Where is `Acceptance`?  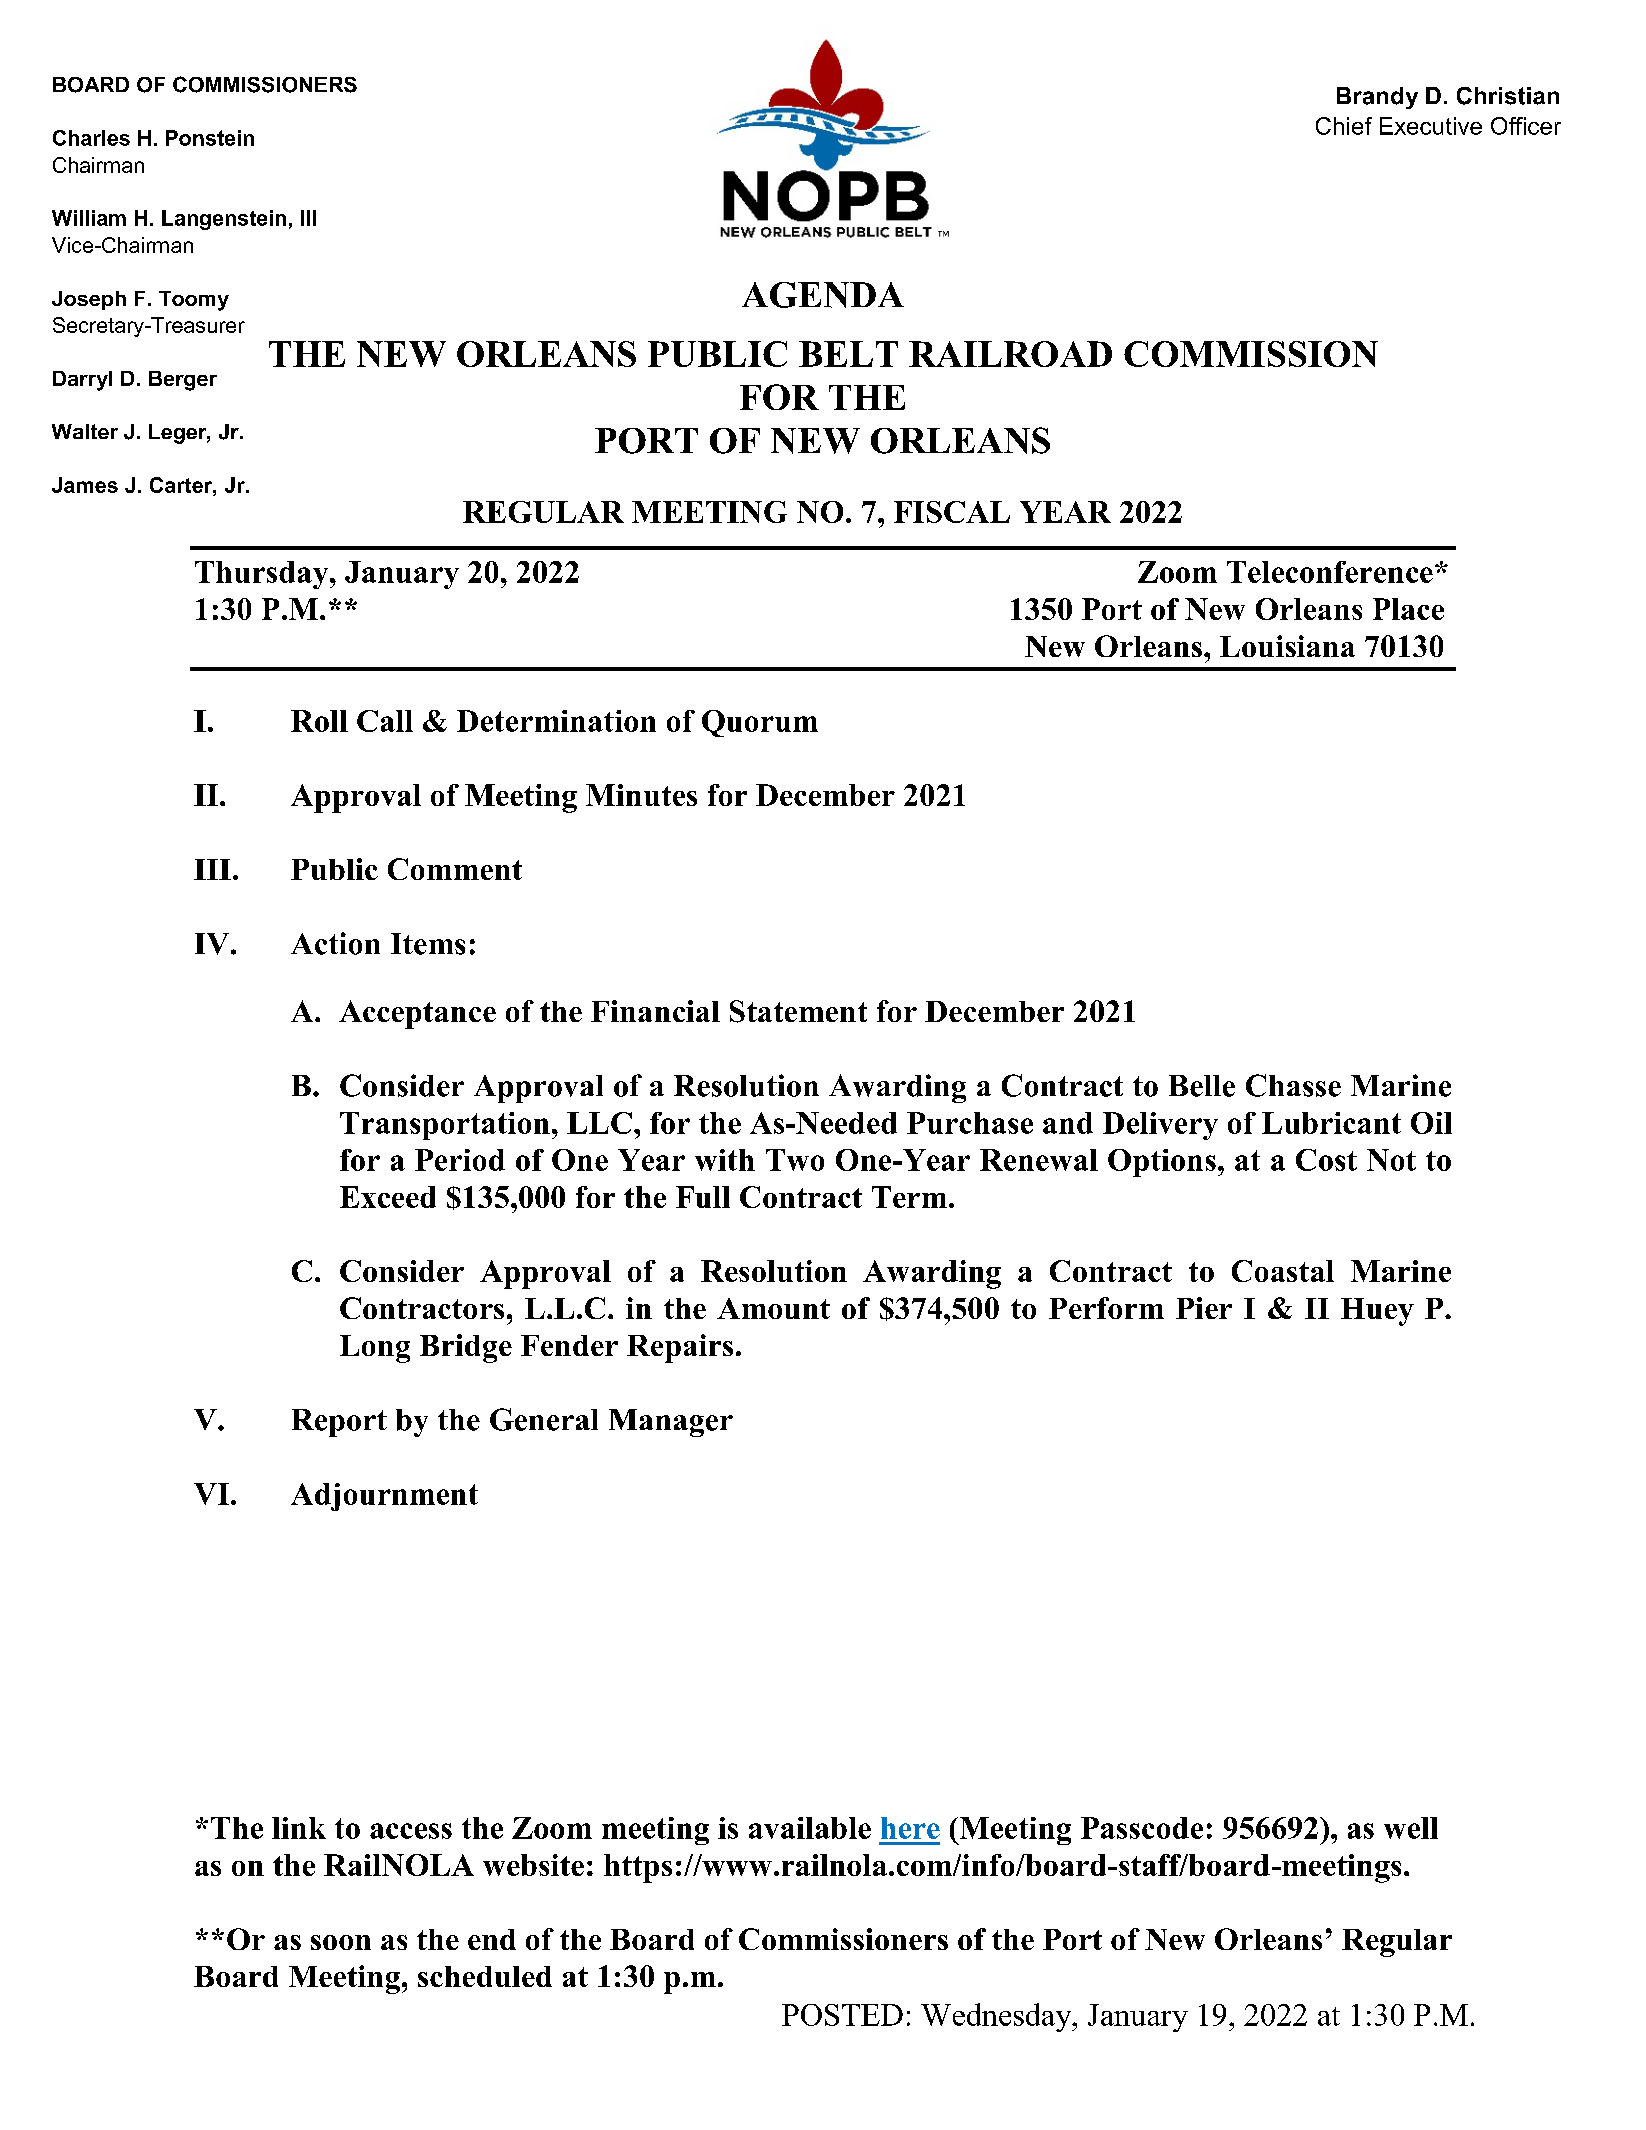
Acceptance is located at coordinates (417, 1014).
